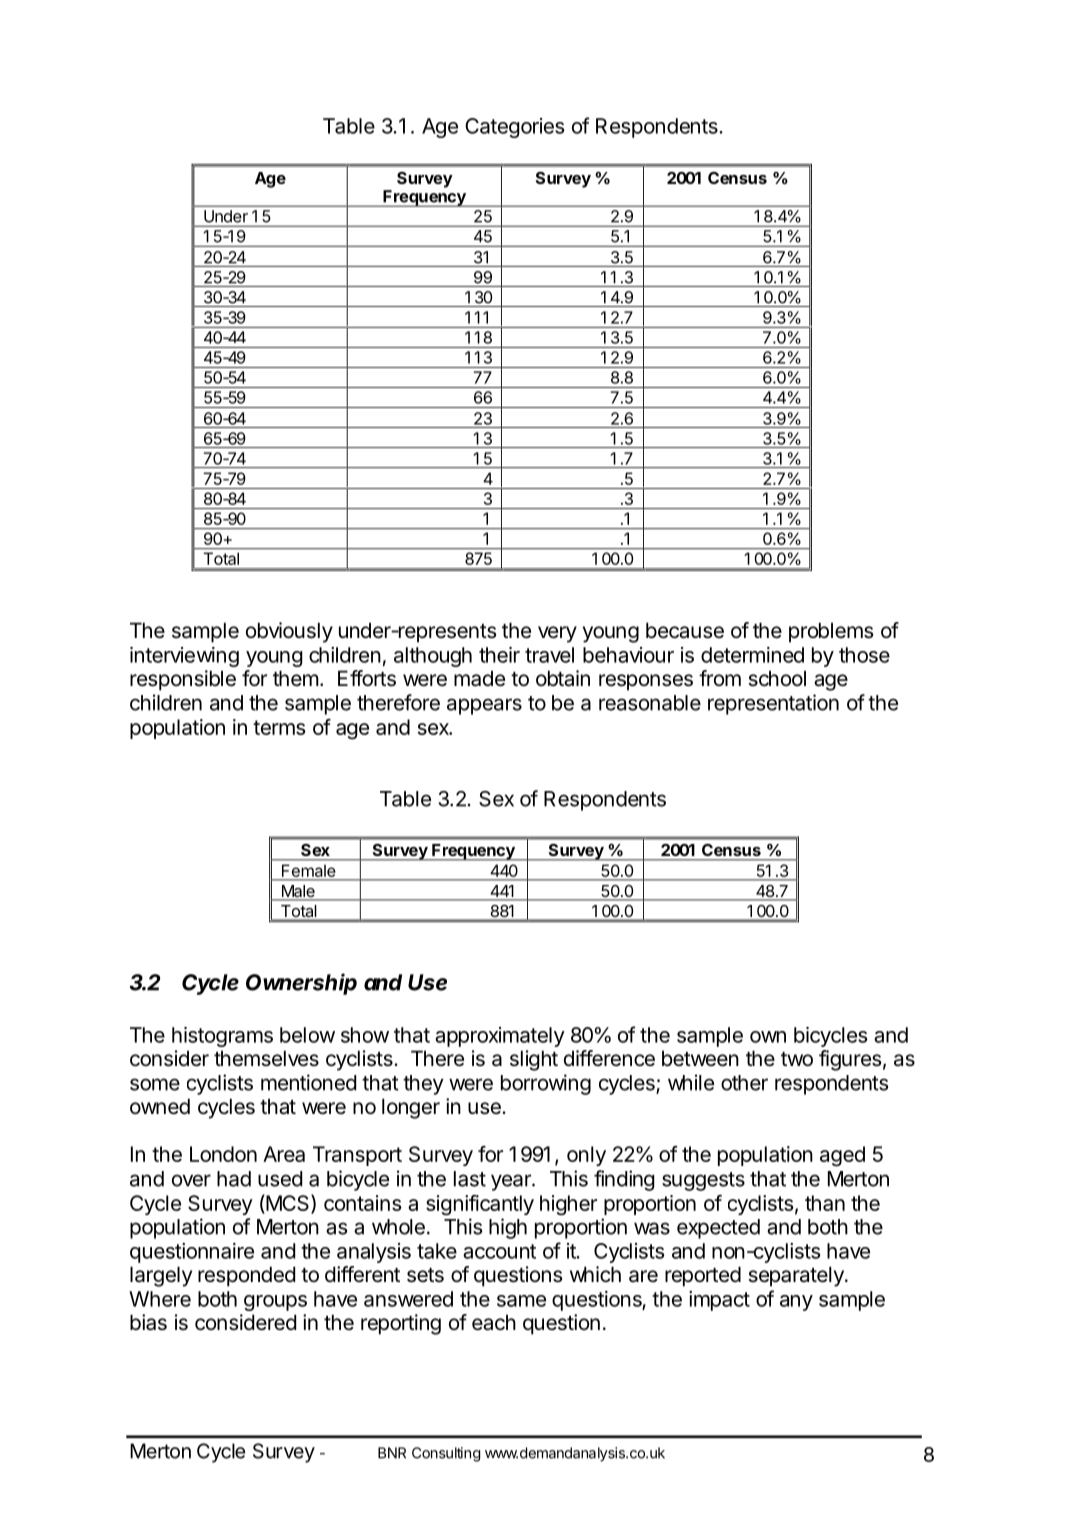 Image resolution: width=1080 pixels, height=1527 pixels. What do you see at coordinates (500, 1037) in the image?
I see `approximately` at bounding box center [500, 1037].
